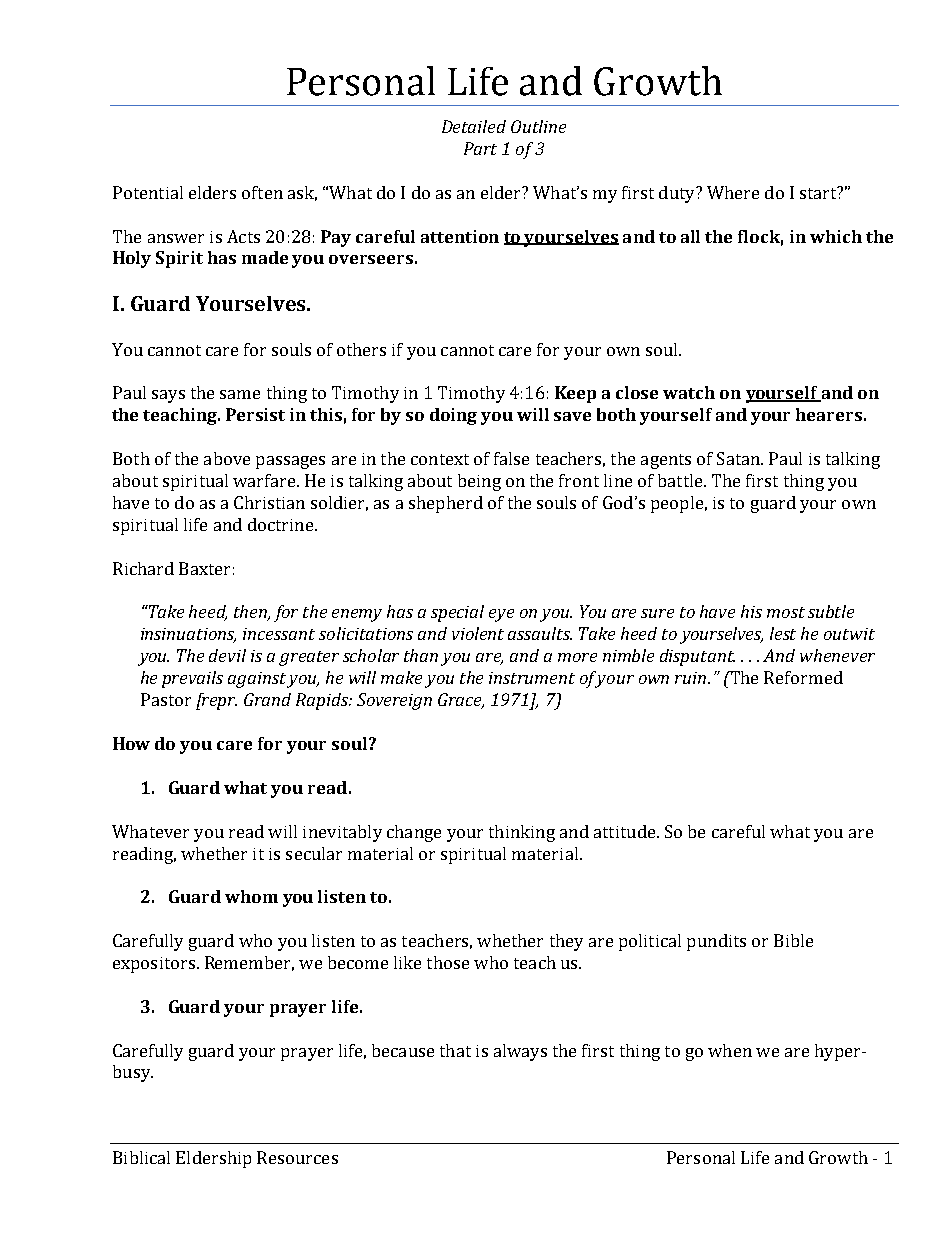 This screenshot has width=952, height=1233. Describe the element at coordinates (480, 148) in the screenshot. I see `Part` at that location.
